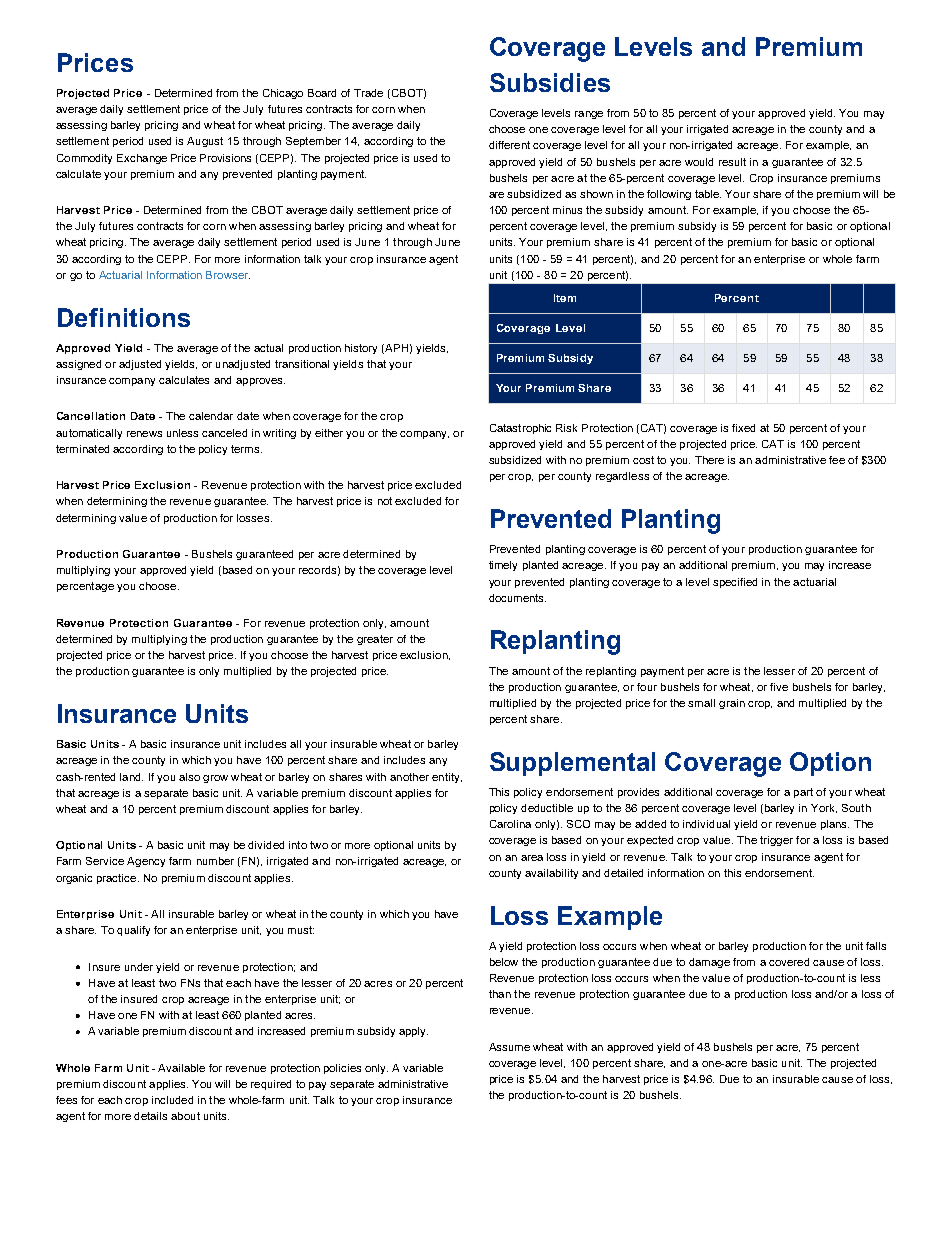  What do you see at coordinates (743, 428) in the document?
I see `fixed` at bounding box center [743, 428].
